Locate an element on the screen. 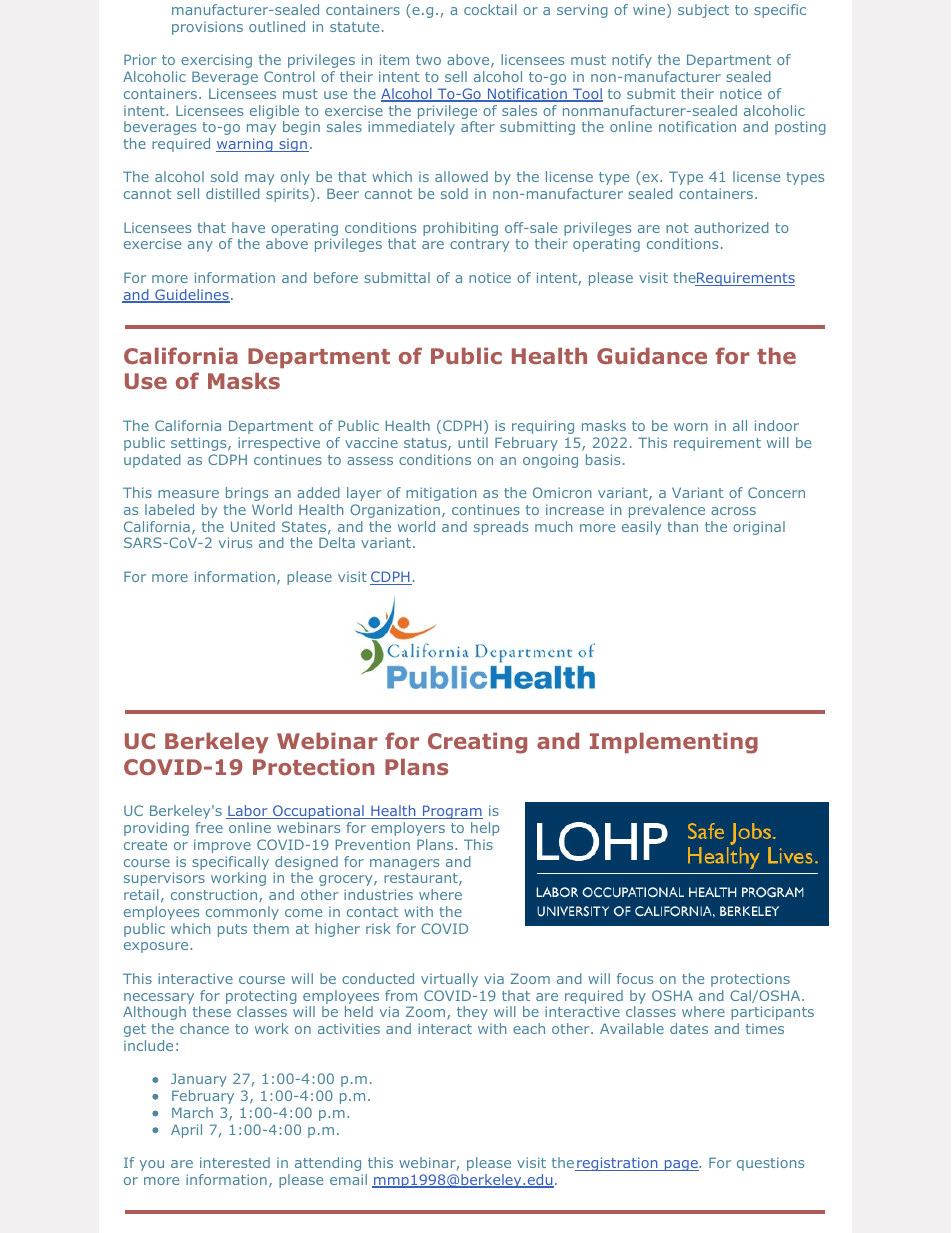 Image resolution: width=952 pixels, height=1233 pixels. email is located at coordinates (348, 1179).
